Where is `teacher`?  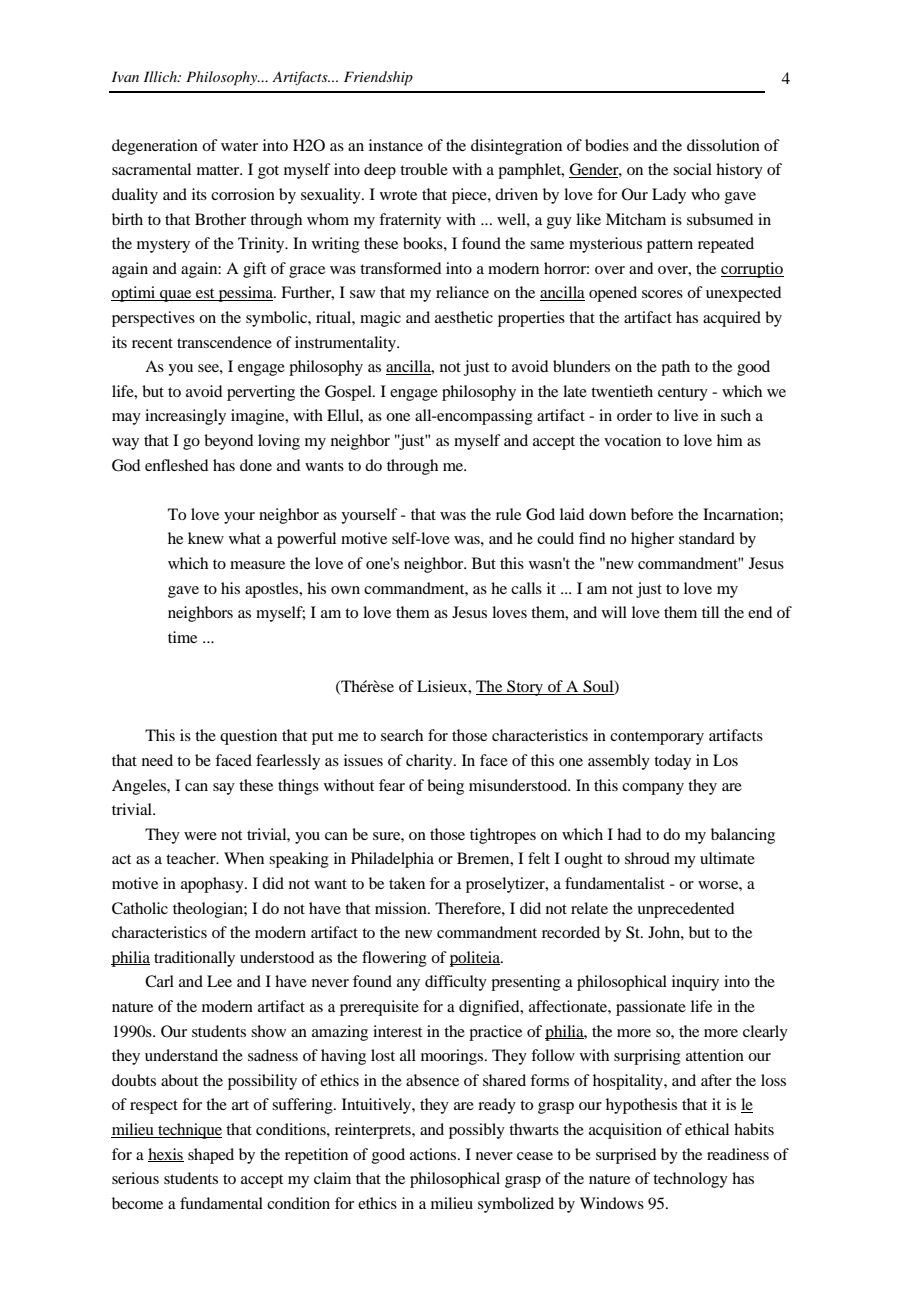
teacher is located at coordinates (192, 858).
